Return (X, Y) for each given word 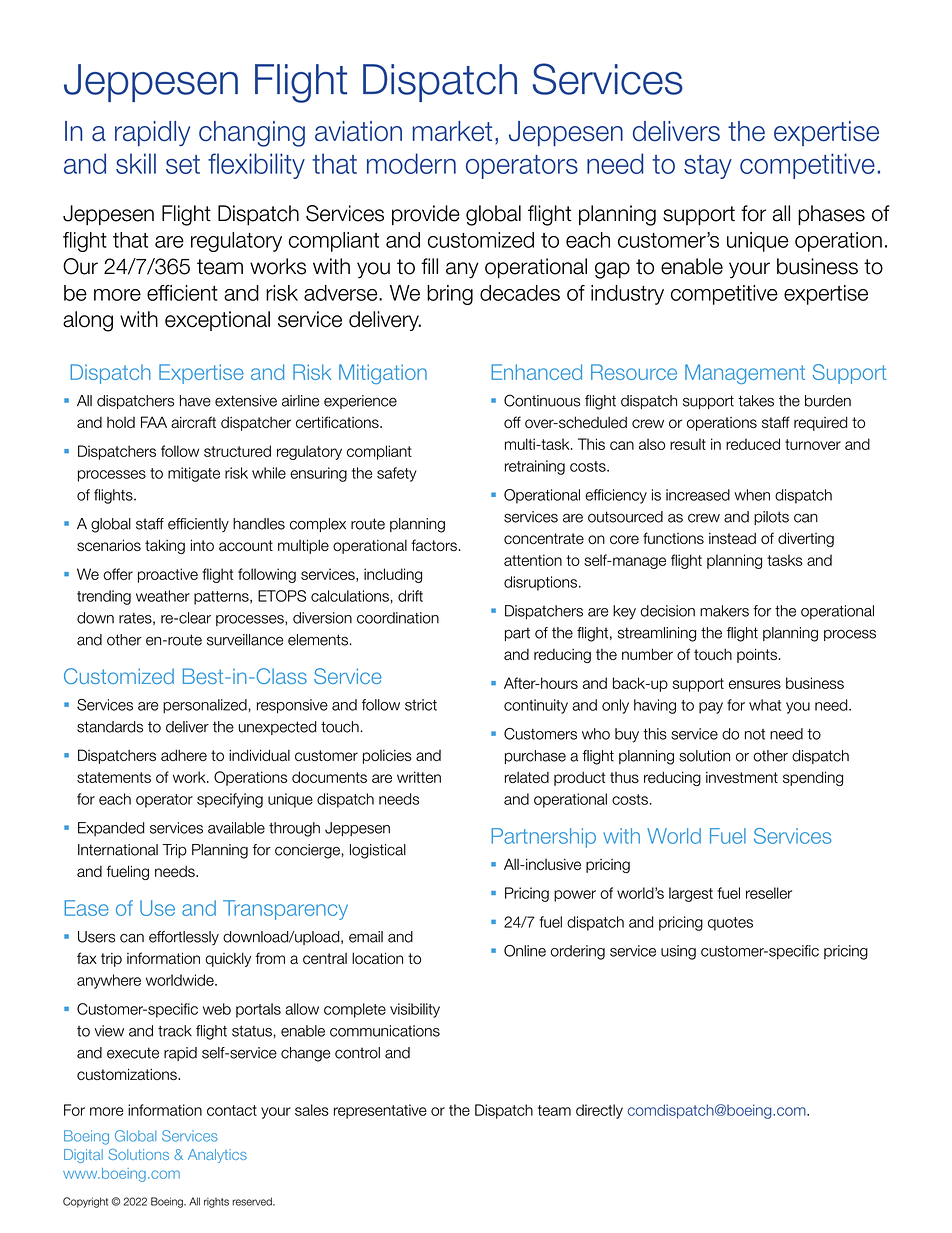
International (118, 850)
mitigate (194, 474)
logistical (378, 851)
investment (742, 777)
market (452, 131)
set (183, 164)
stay (708, 167)
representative (380, 1111)
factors (434, 545)
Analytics (217, 1156)
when (752, 495)
